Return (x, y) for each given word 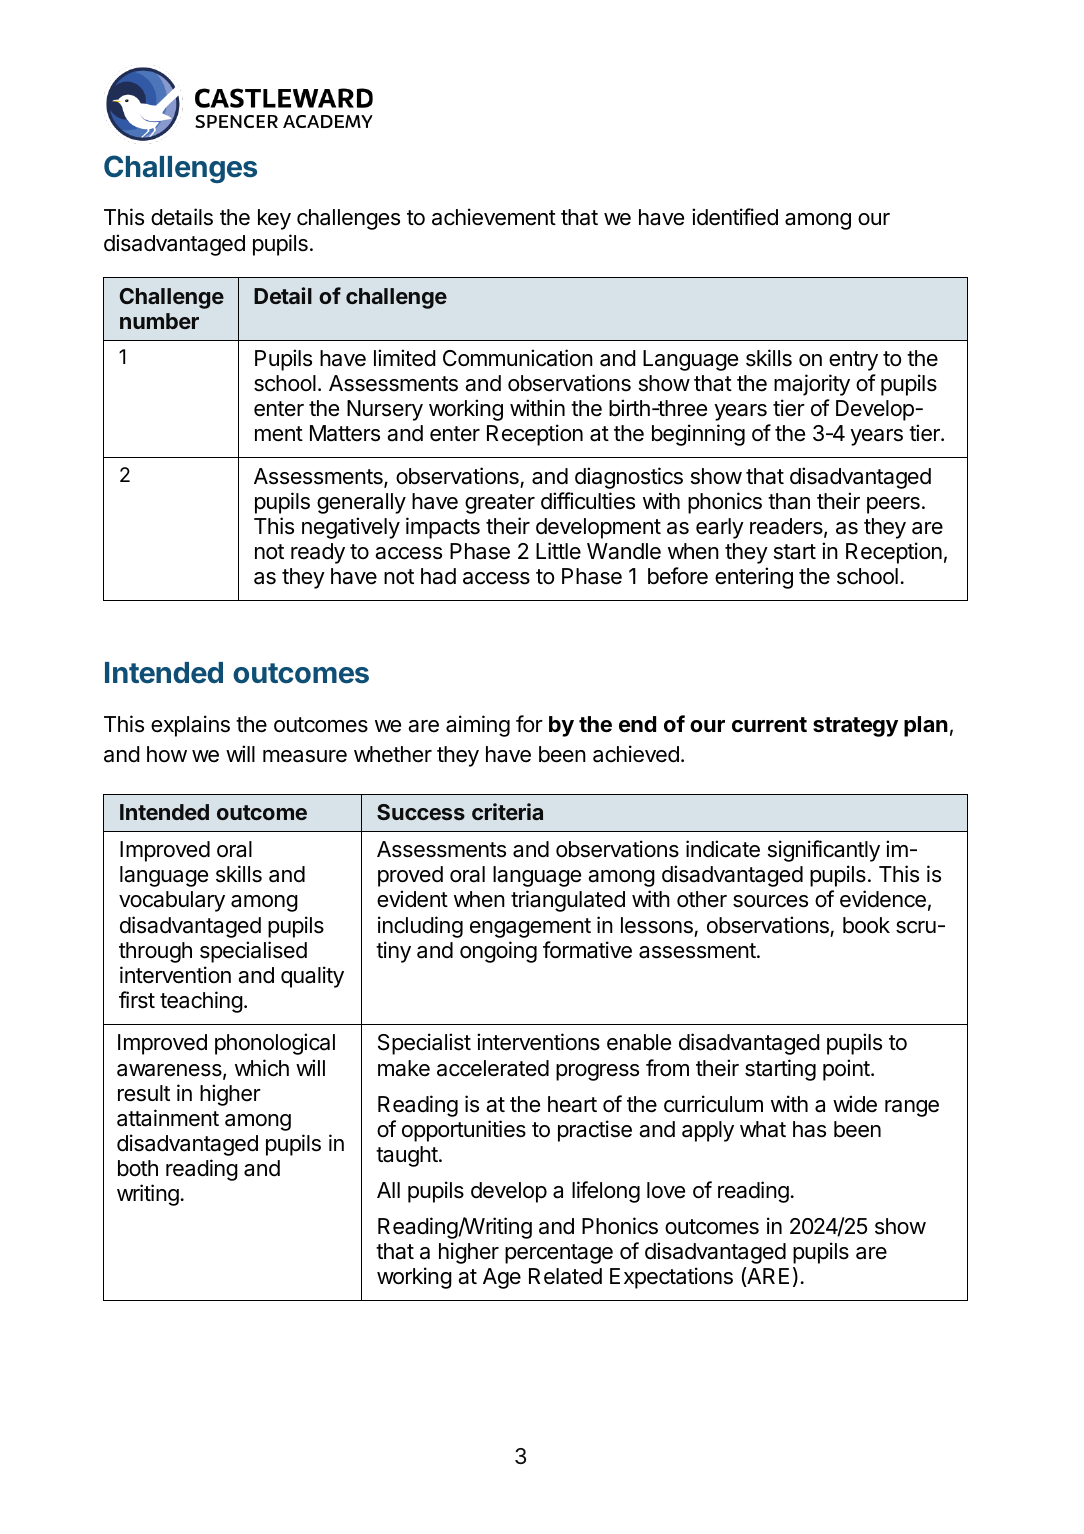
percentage (559, 1254)
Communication (518, 358)
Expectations (671, 1278)
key (274, 219)
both (138, 1168)
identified (735, 217)
